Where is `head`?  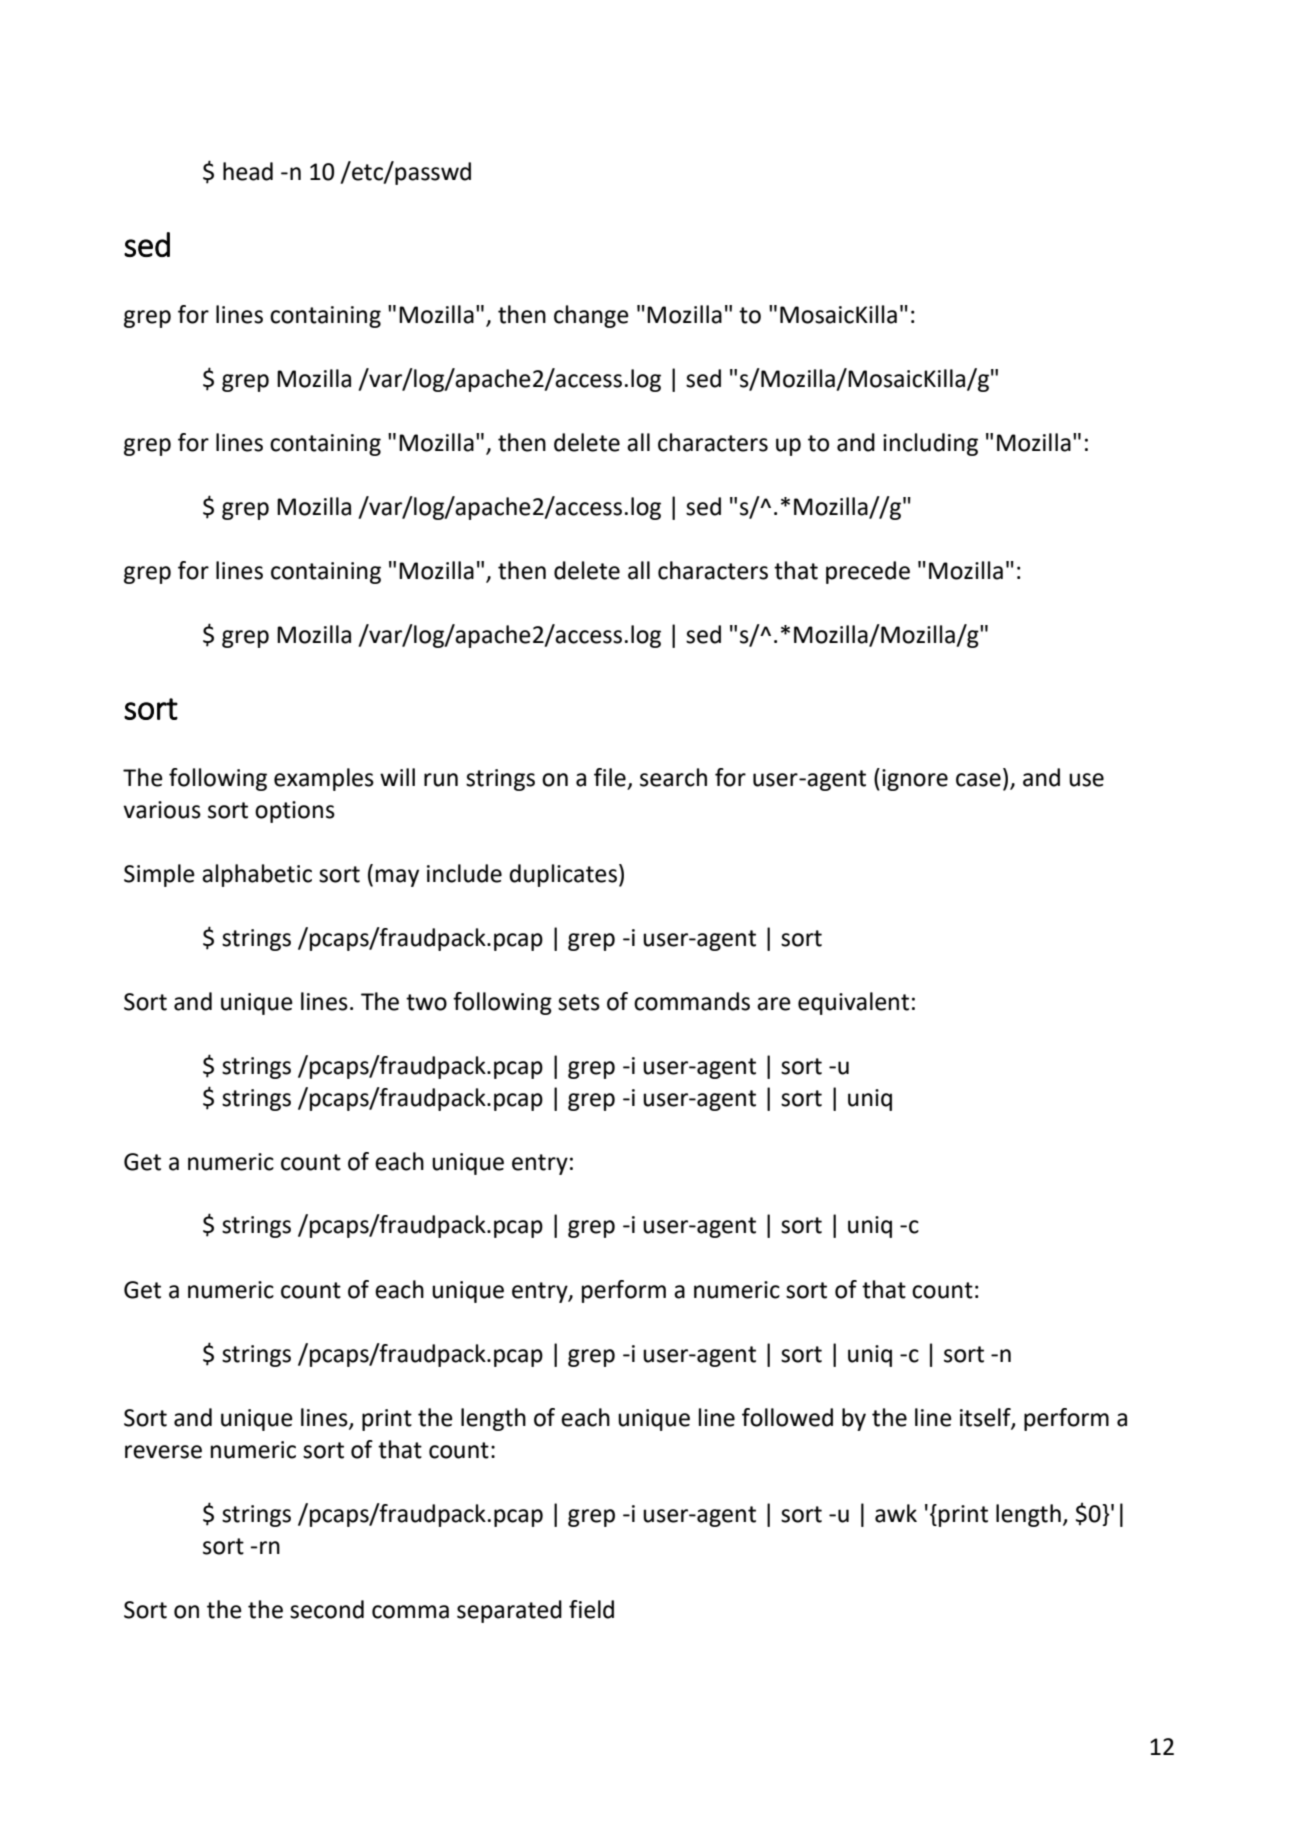 head is located at coordinates (248, 171).
